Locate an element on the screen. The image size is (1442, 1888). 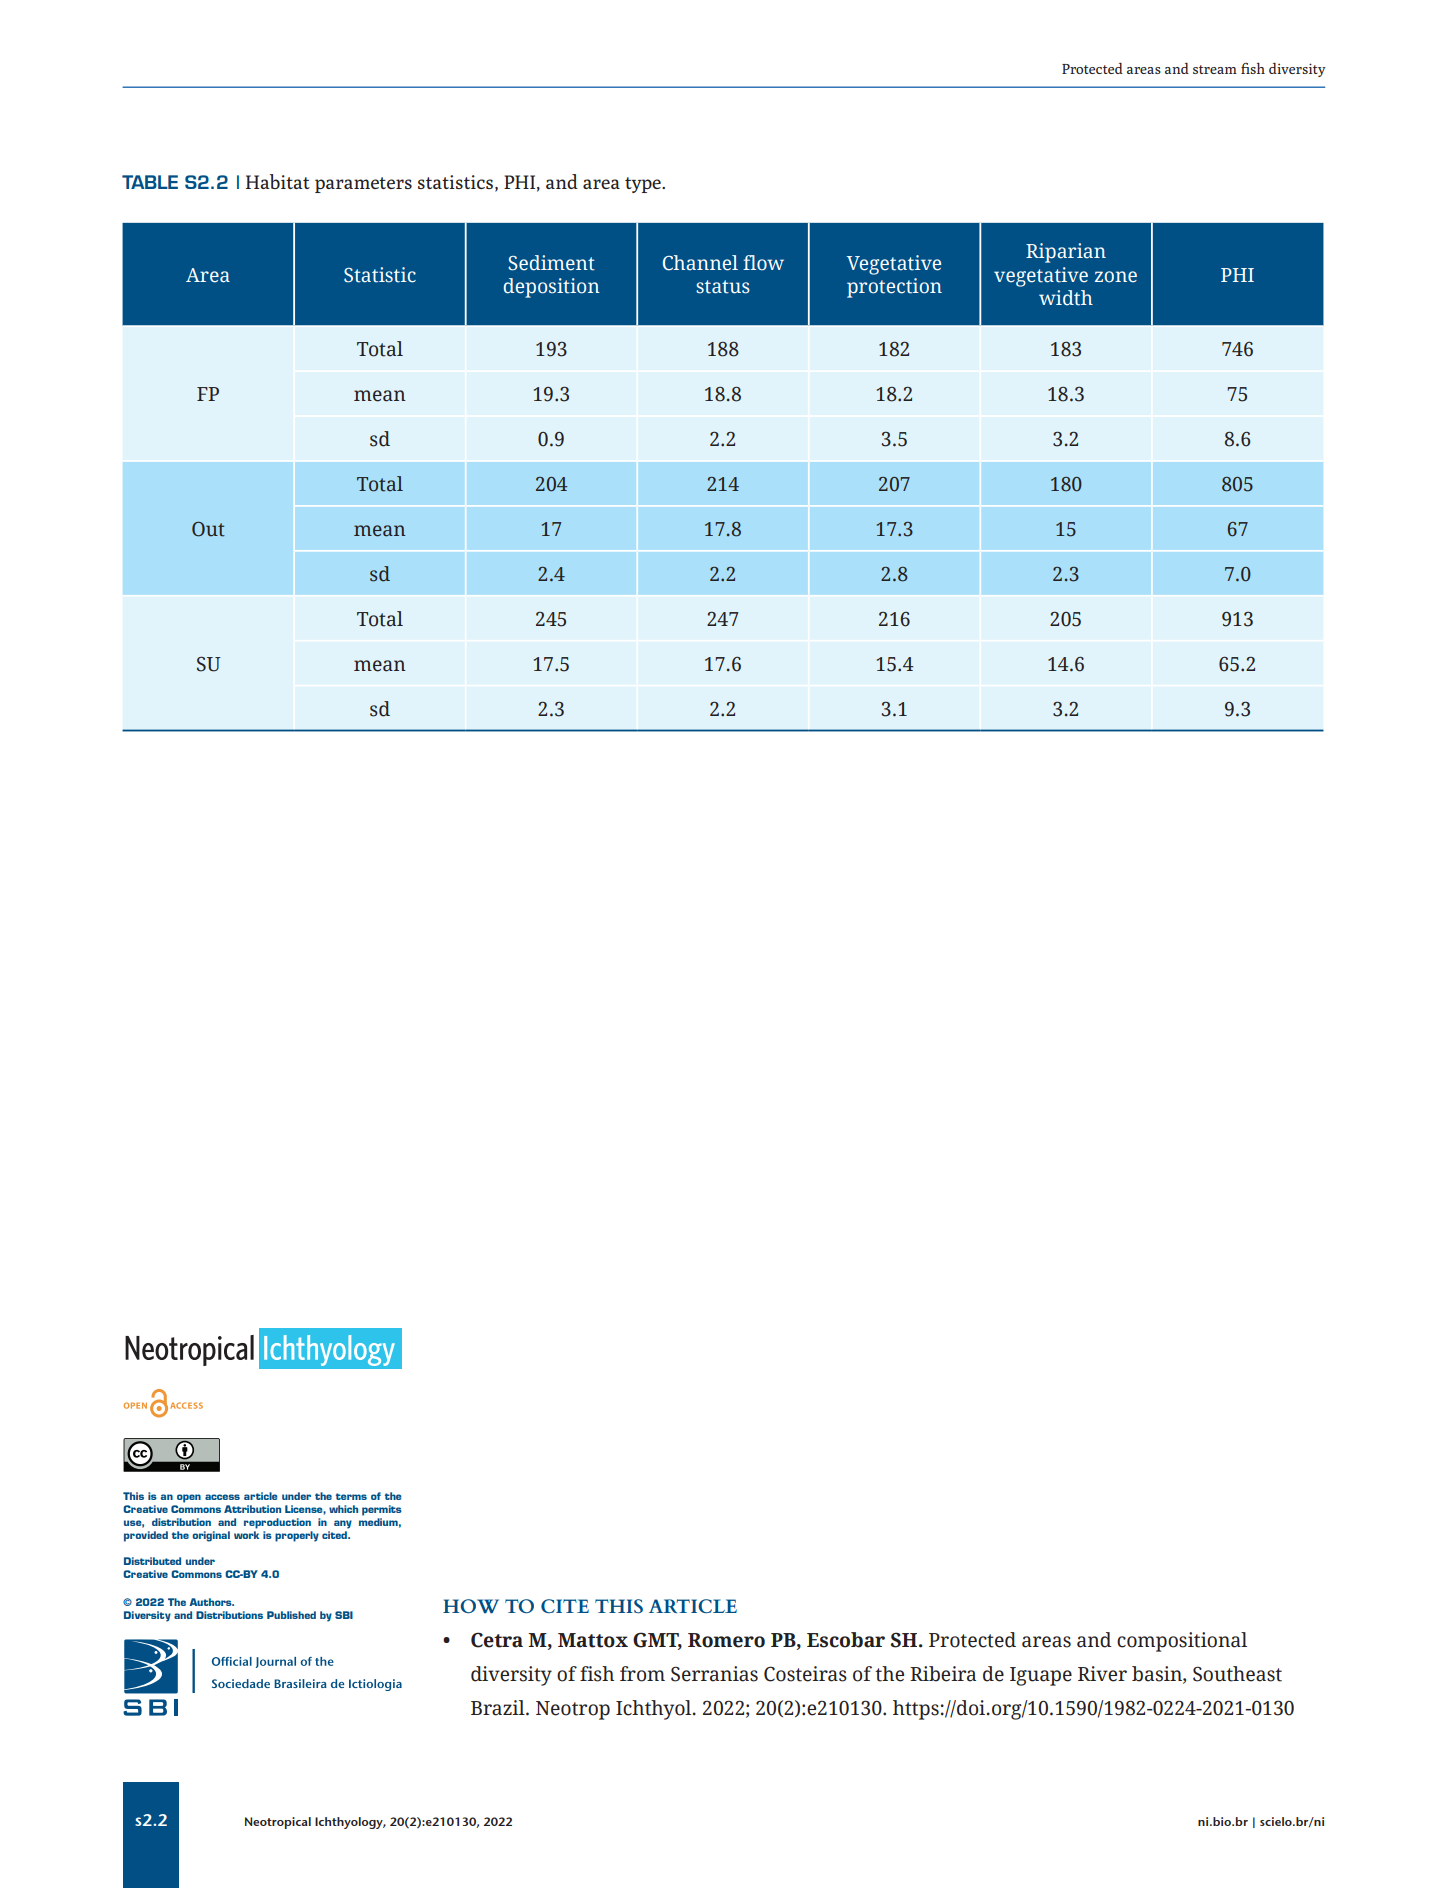
type is located at coordinates (644, 185).
